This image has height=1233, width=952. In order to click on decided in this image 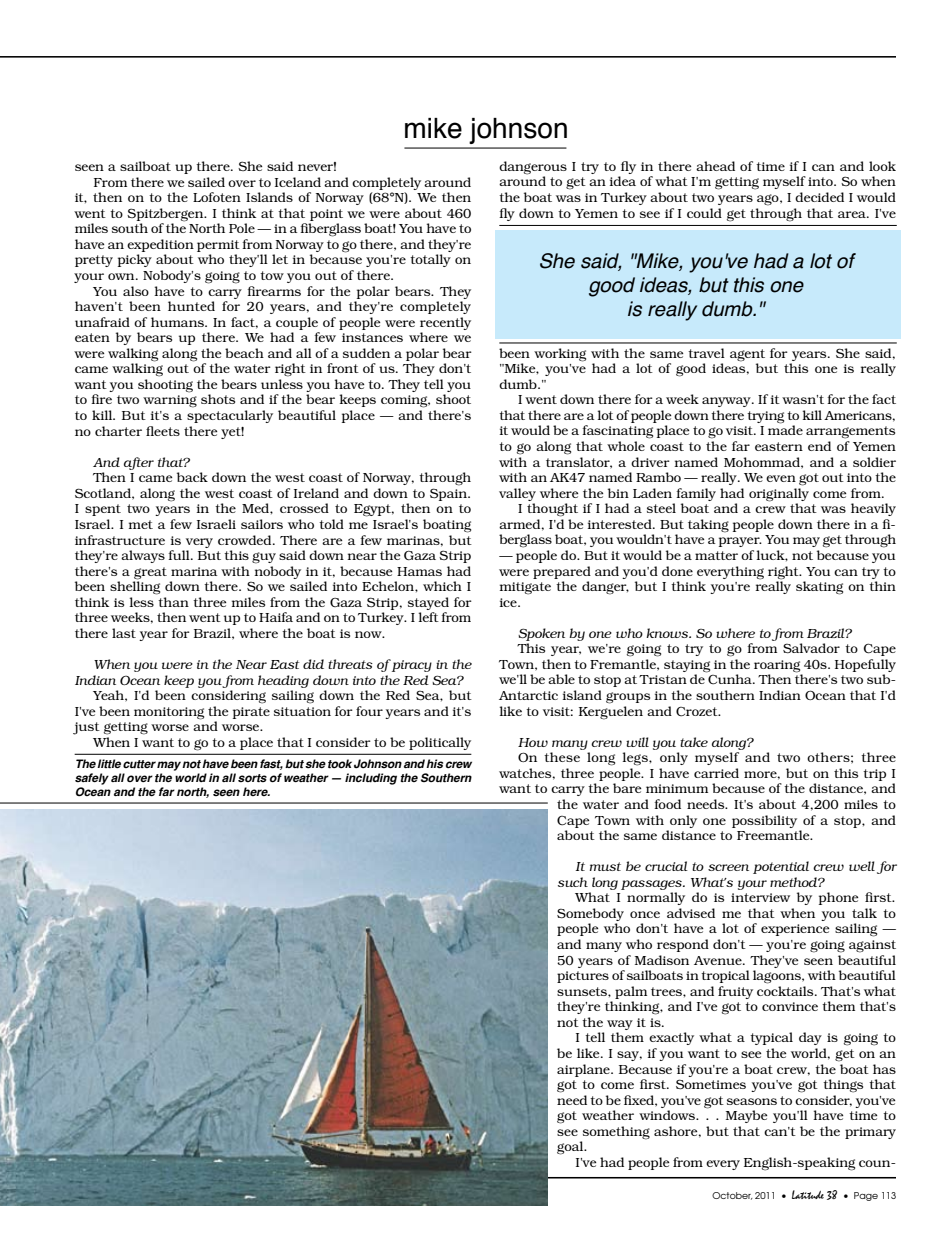, I will do `click(819, 197)`.
